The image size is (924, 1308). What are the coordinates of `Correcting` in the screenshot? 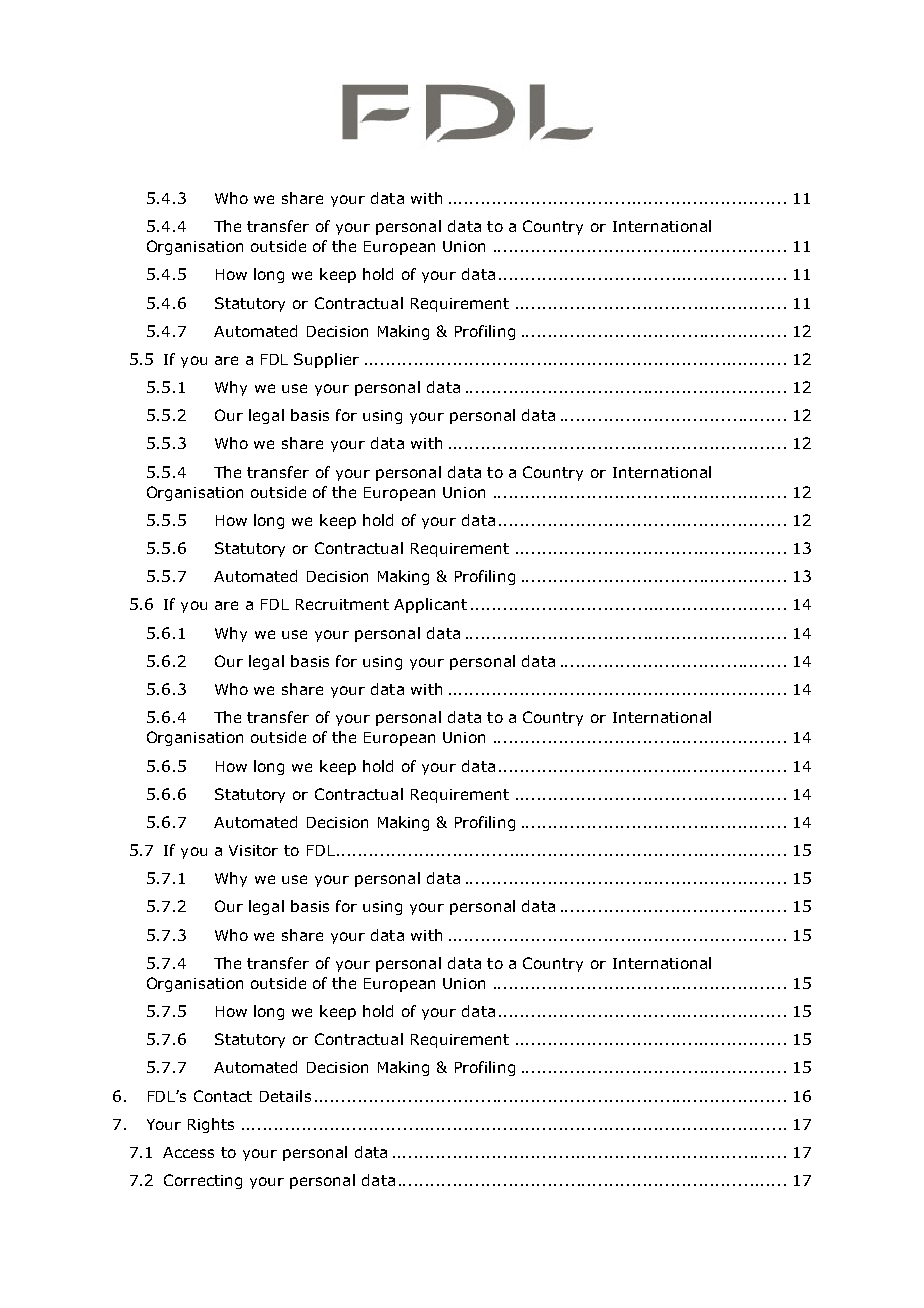 It's located at (203, 1181).
